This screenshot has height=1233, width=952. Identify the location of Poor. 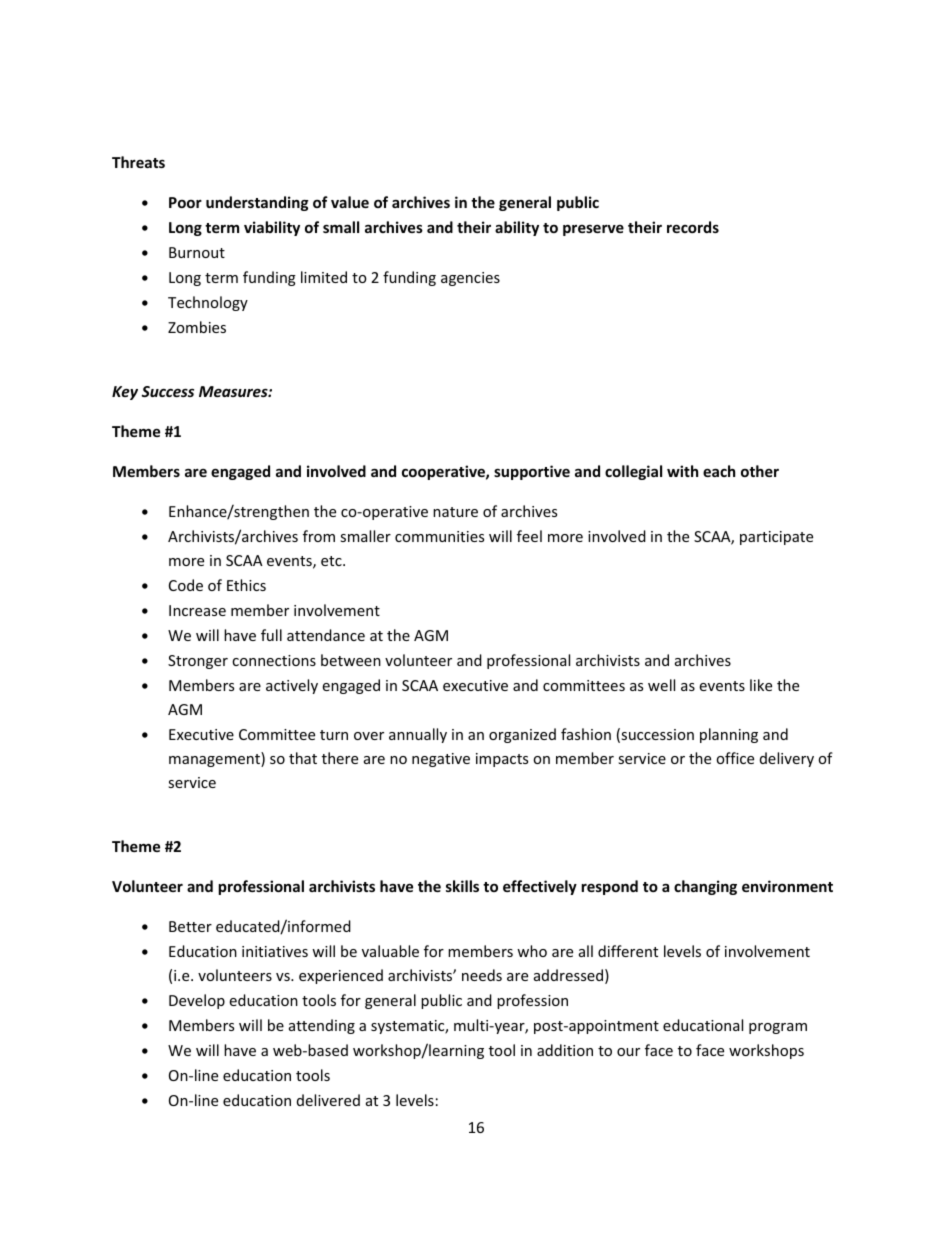
(185, 202).
